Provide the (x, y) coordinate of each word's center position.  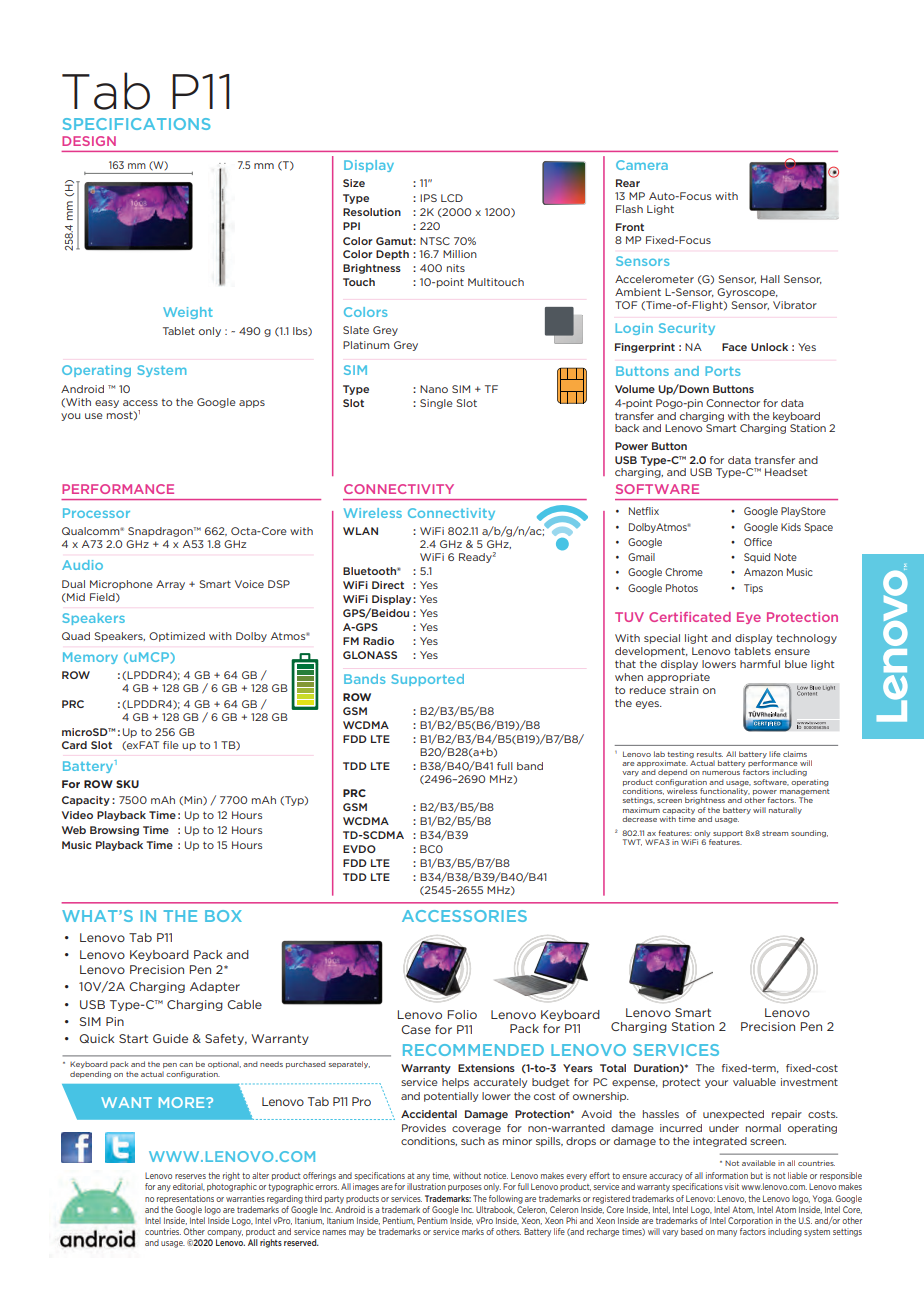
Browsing (114, 831)
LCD (452, 198)
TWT (632, 842)
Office (758, 542)
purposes (465, 1188)
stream (775, 833)
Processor (96, 513)
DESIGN (89, 141)
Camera (642, 165)
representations (185, 1199)
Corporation (750, 1221)
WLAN (360, 531)
